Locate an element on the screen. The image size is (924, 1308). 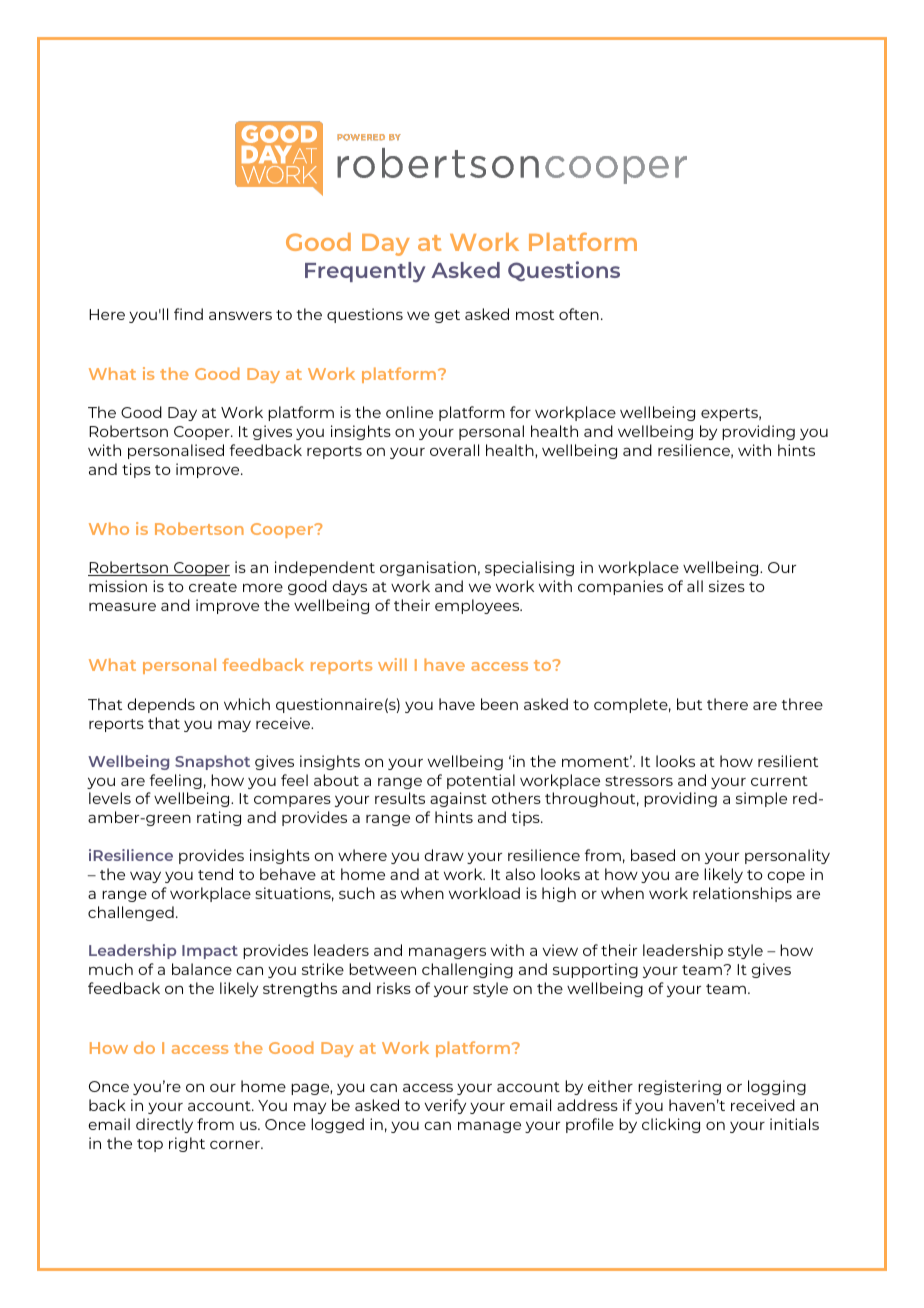
verify is located at coordinates (445, 1106).
